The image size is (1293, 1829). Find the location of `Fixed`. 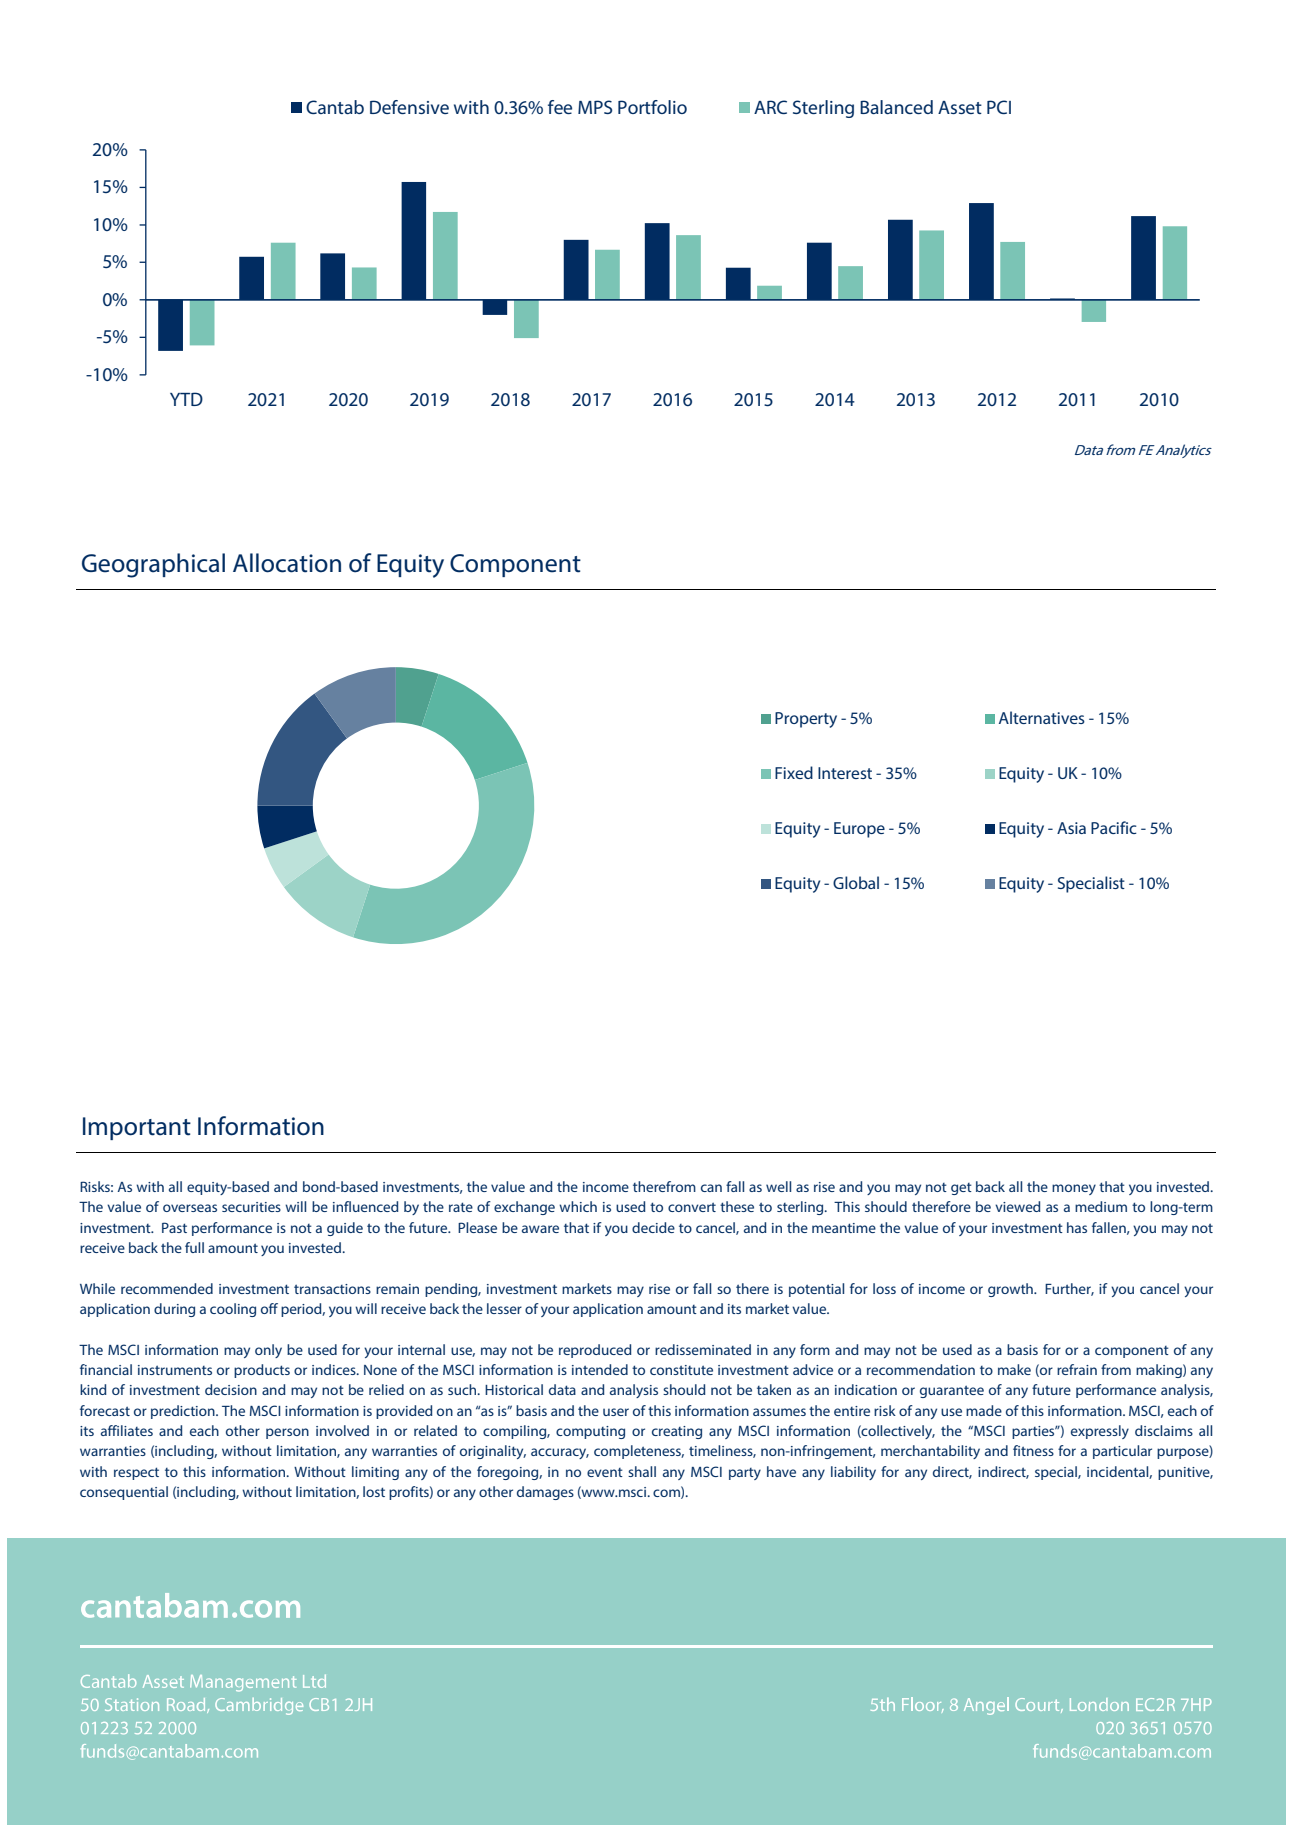

Fixed is located at coordinates (794, 772).
